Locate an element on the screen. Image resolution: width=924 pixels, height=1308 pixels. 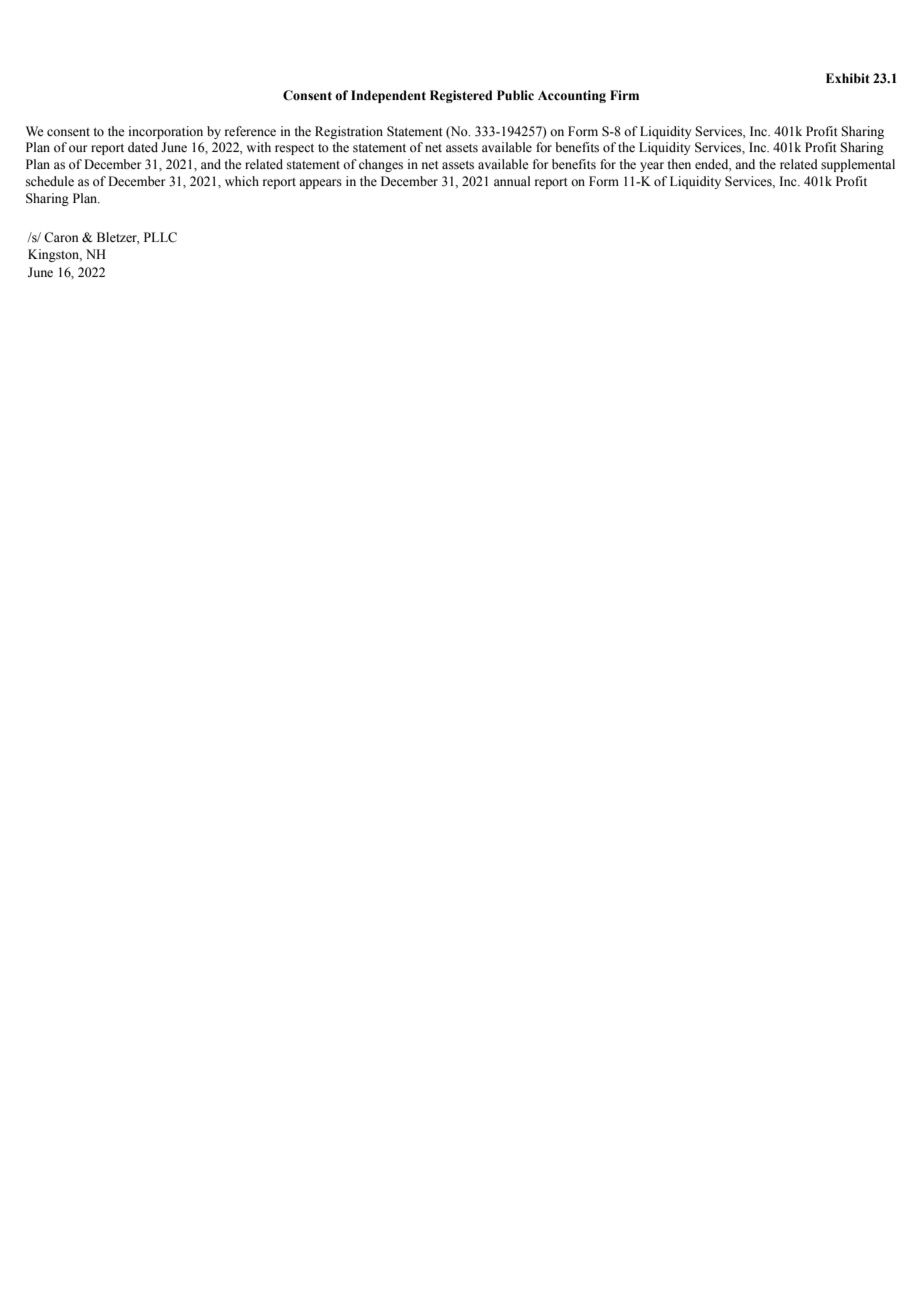
then is located at coordinates (679, 164).
